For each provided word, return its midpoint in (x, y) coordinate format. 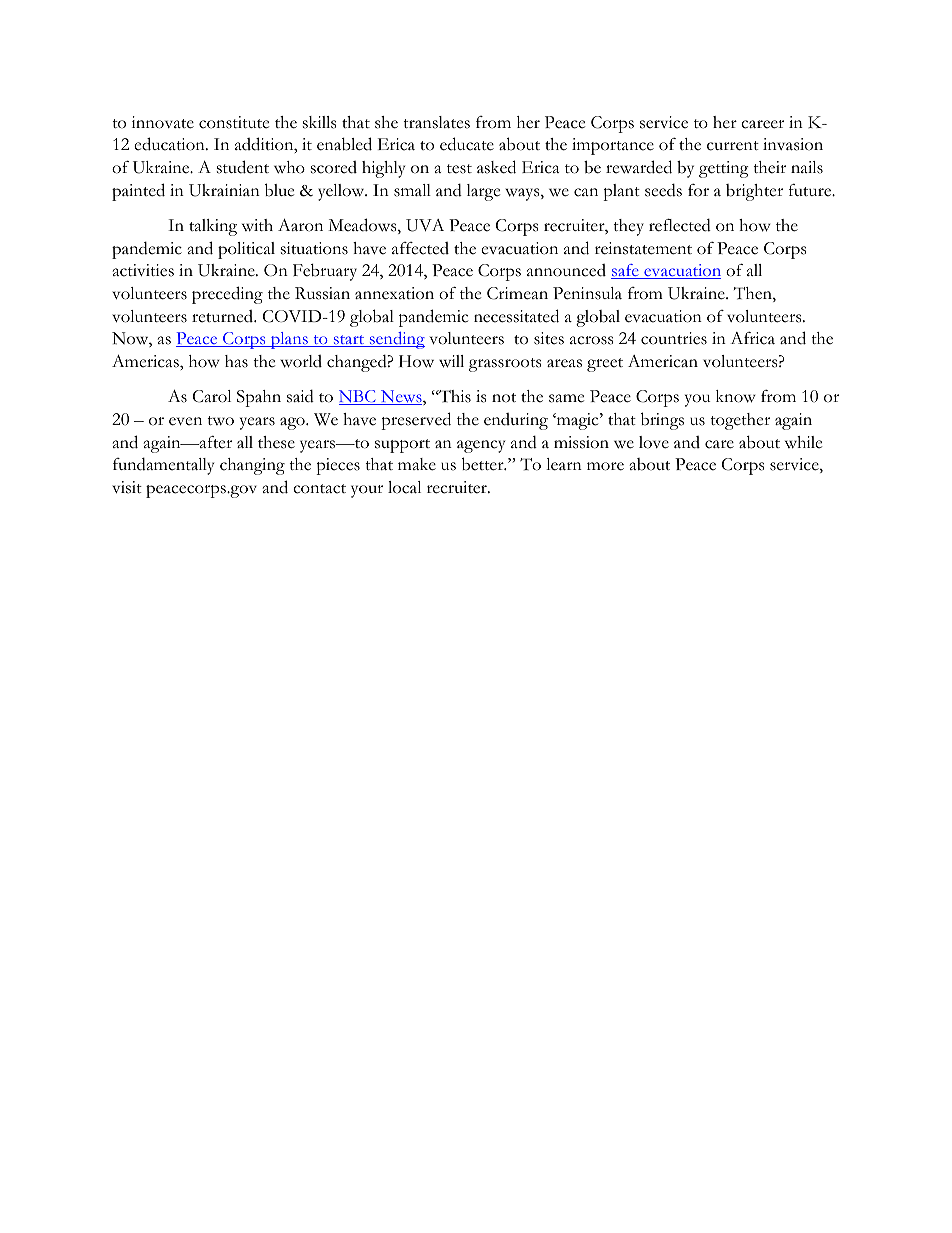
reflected (680, 225)
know (736, 396)
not (504, 398)
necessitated (516, 316)
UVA (425, 225)
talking (213, 227)
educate (467, 144)
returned (224, 316)
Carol (212, 396)
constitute (234, 122)
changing (252, 466)
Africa (752, 338)
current (733, 146)
